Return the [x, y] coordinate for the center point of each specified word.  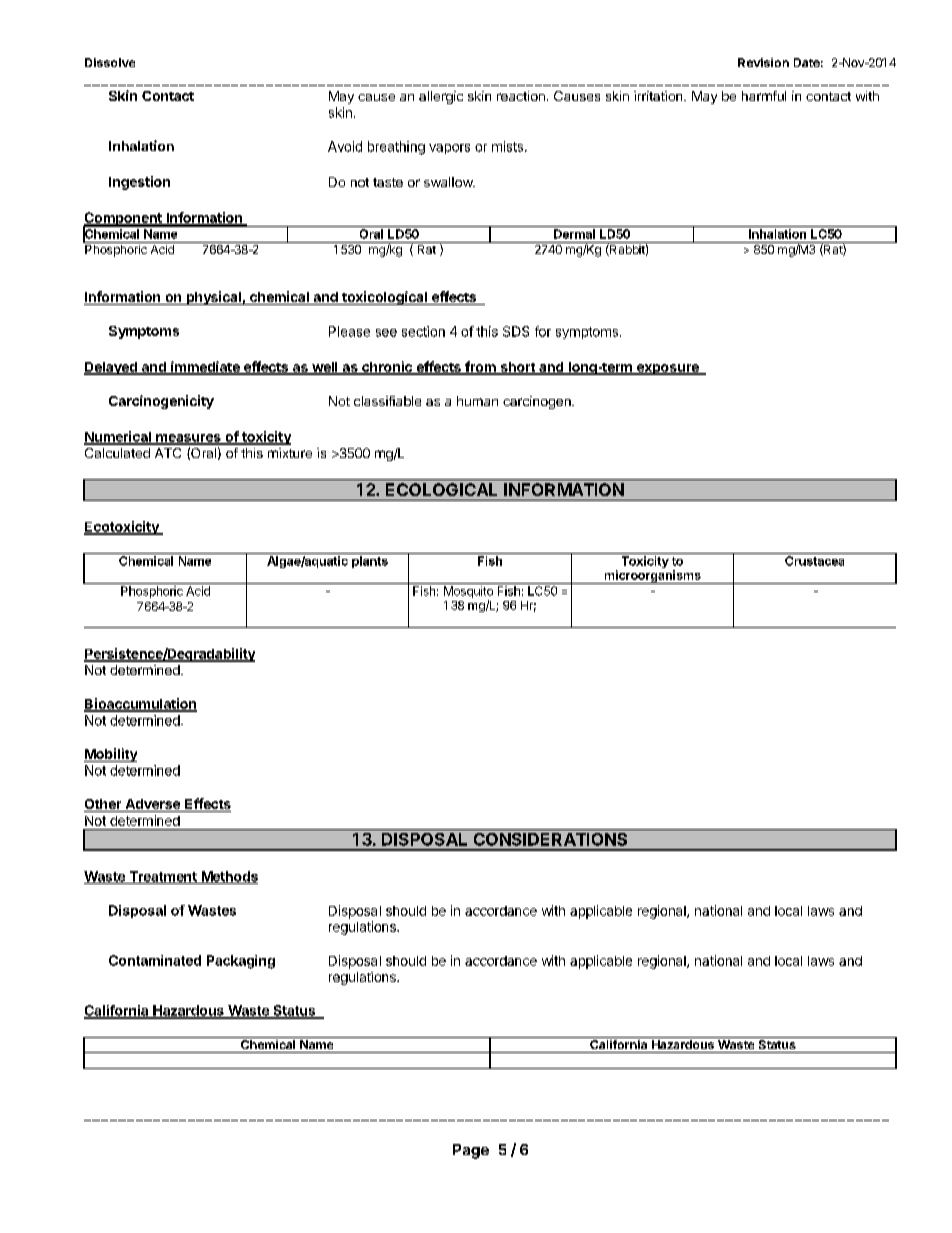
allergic [441, 97]
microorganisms [652, 577]
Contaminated [155, 960]
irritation [659, 96]
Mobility [110, 755]
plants [370, 562]
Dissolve [110, 62]
